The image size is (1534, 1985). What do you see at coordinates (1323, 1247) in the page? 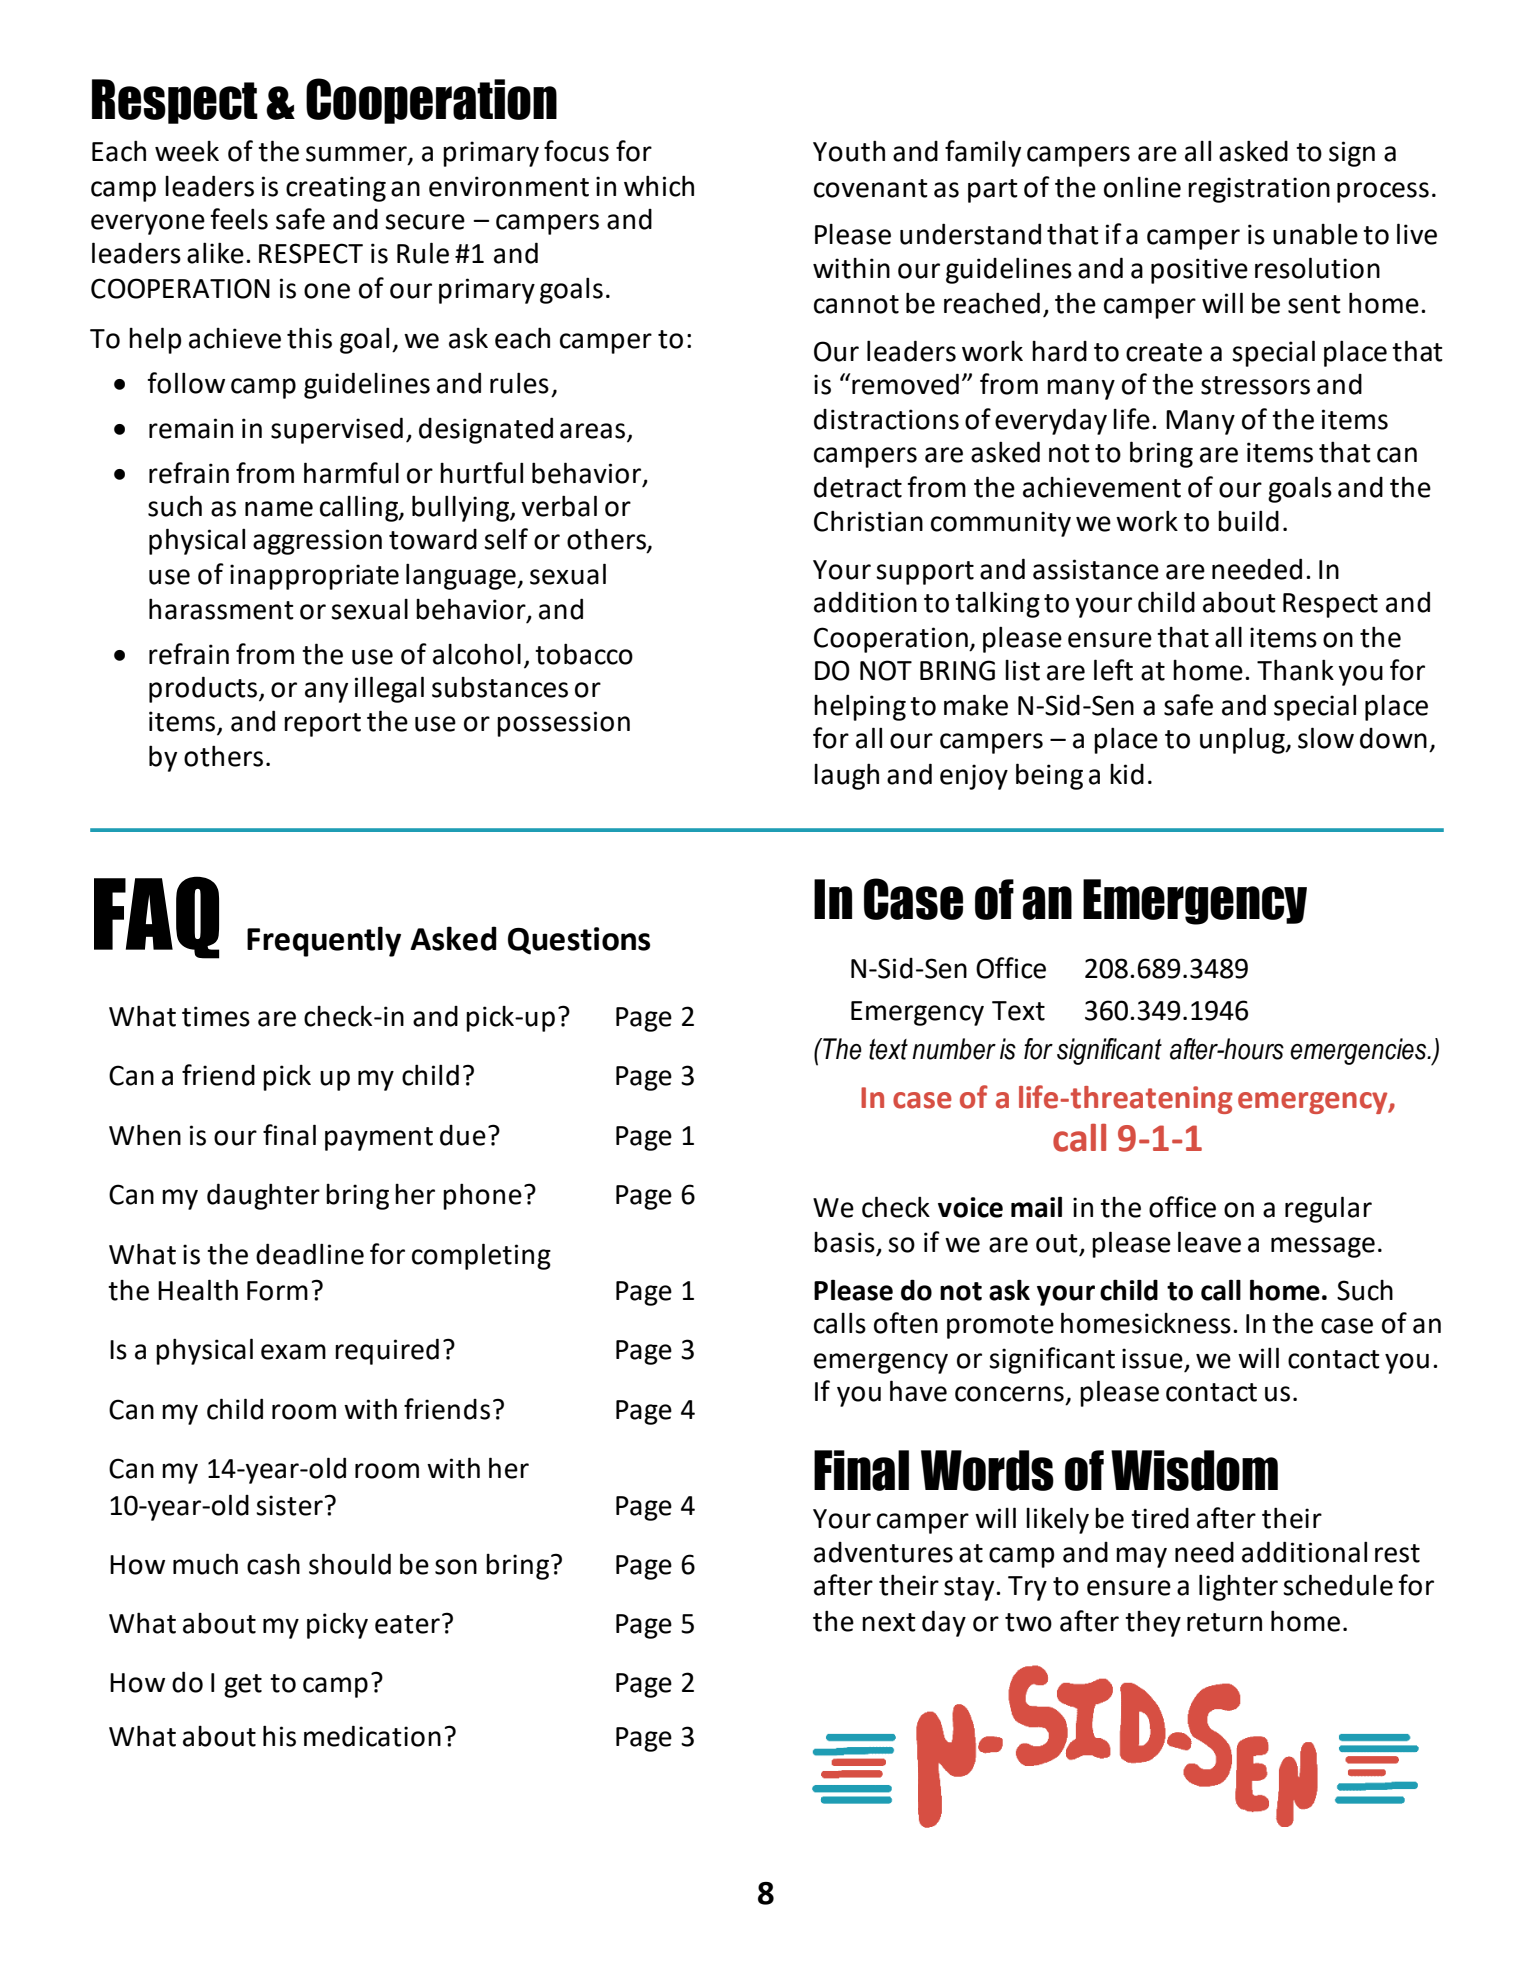
I see `message` at bounding box center [1323, 1247].
